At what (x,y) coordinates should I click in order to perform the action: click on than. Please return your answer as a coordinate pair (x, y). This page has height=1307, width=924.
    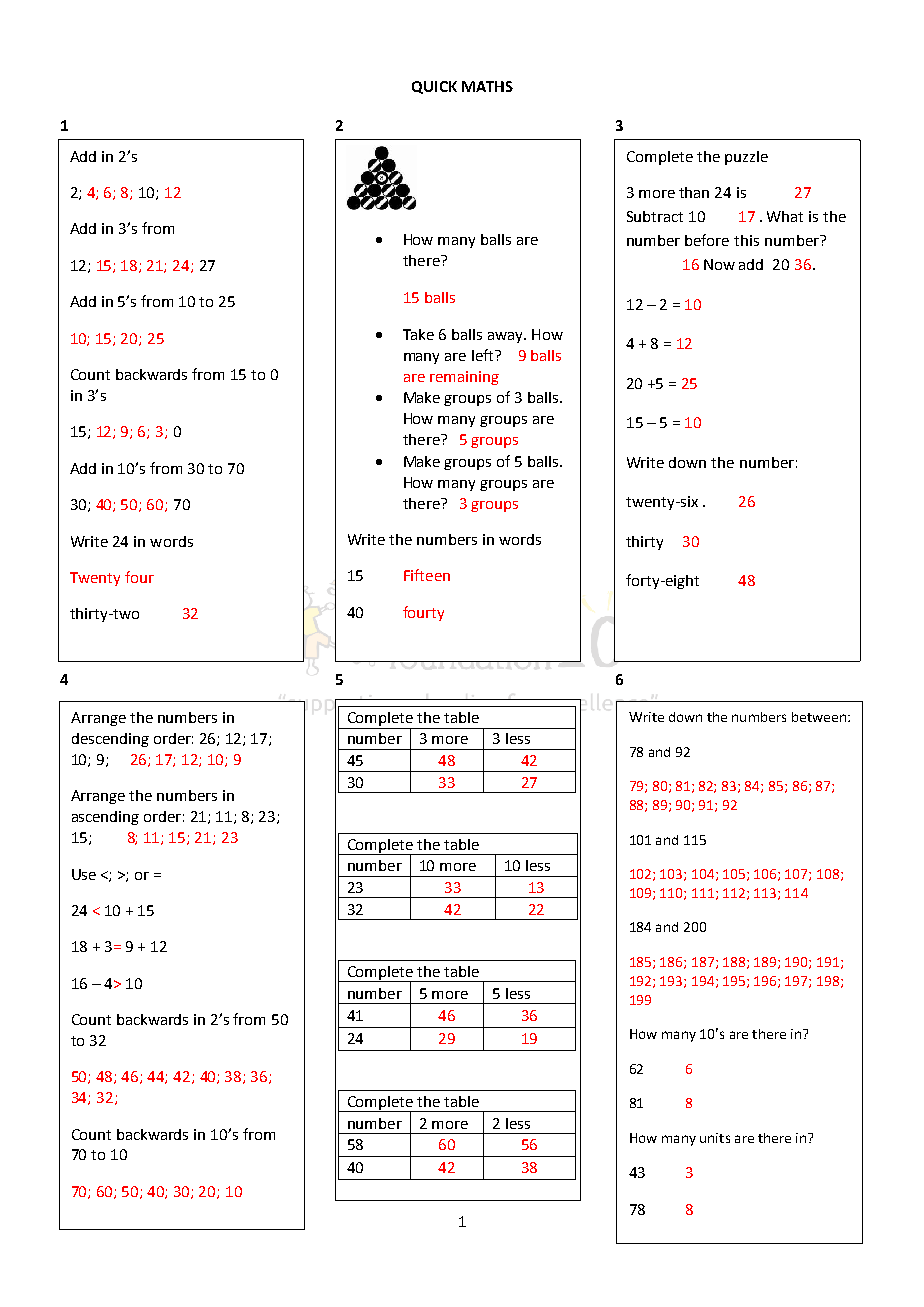
    Looking at the image, I should click on (694, 192).
